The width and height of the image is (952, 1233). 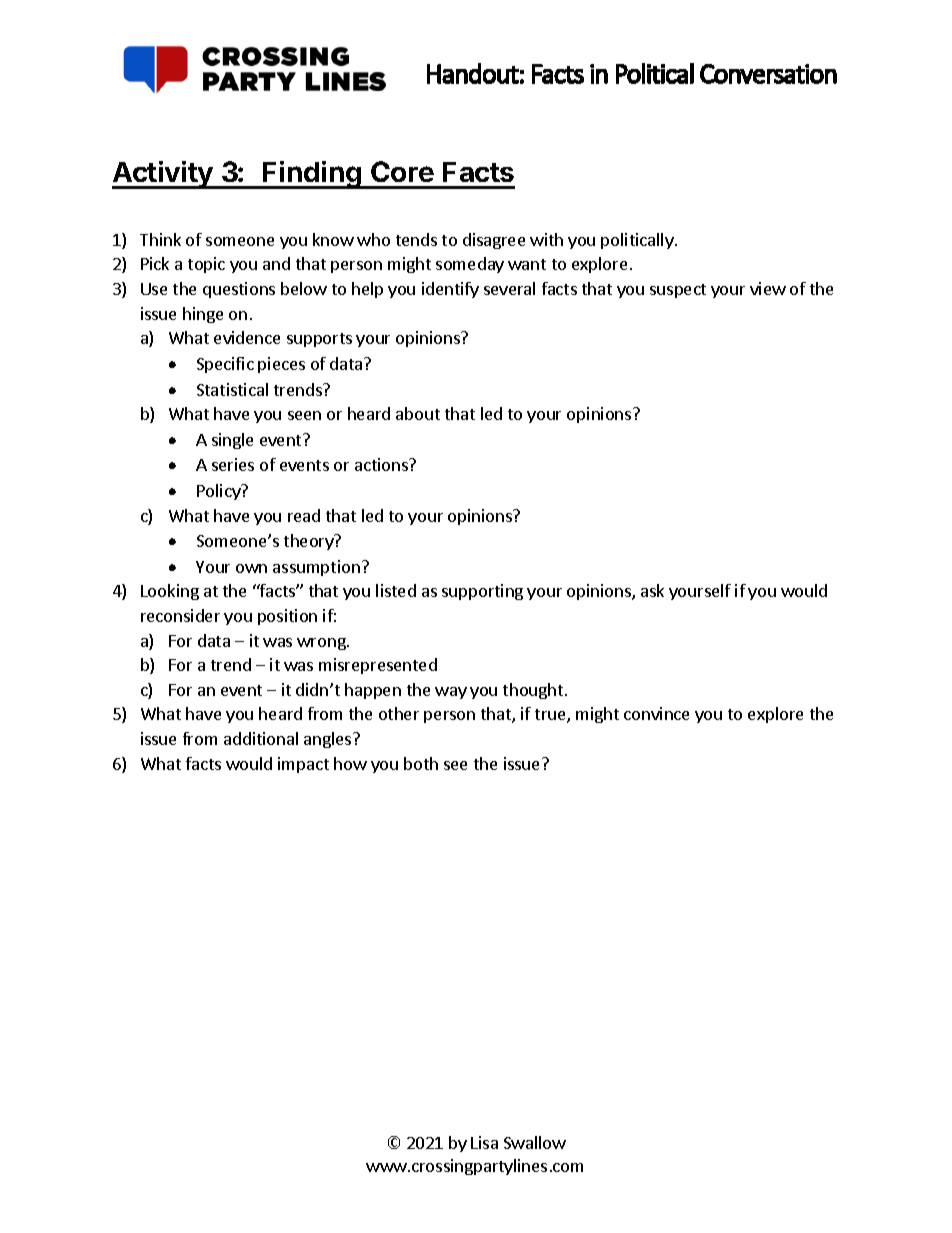 What do you see at coordinates (180, 615) in the image?
I see `reconsider` at bounding box center [180, 615].
